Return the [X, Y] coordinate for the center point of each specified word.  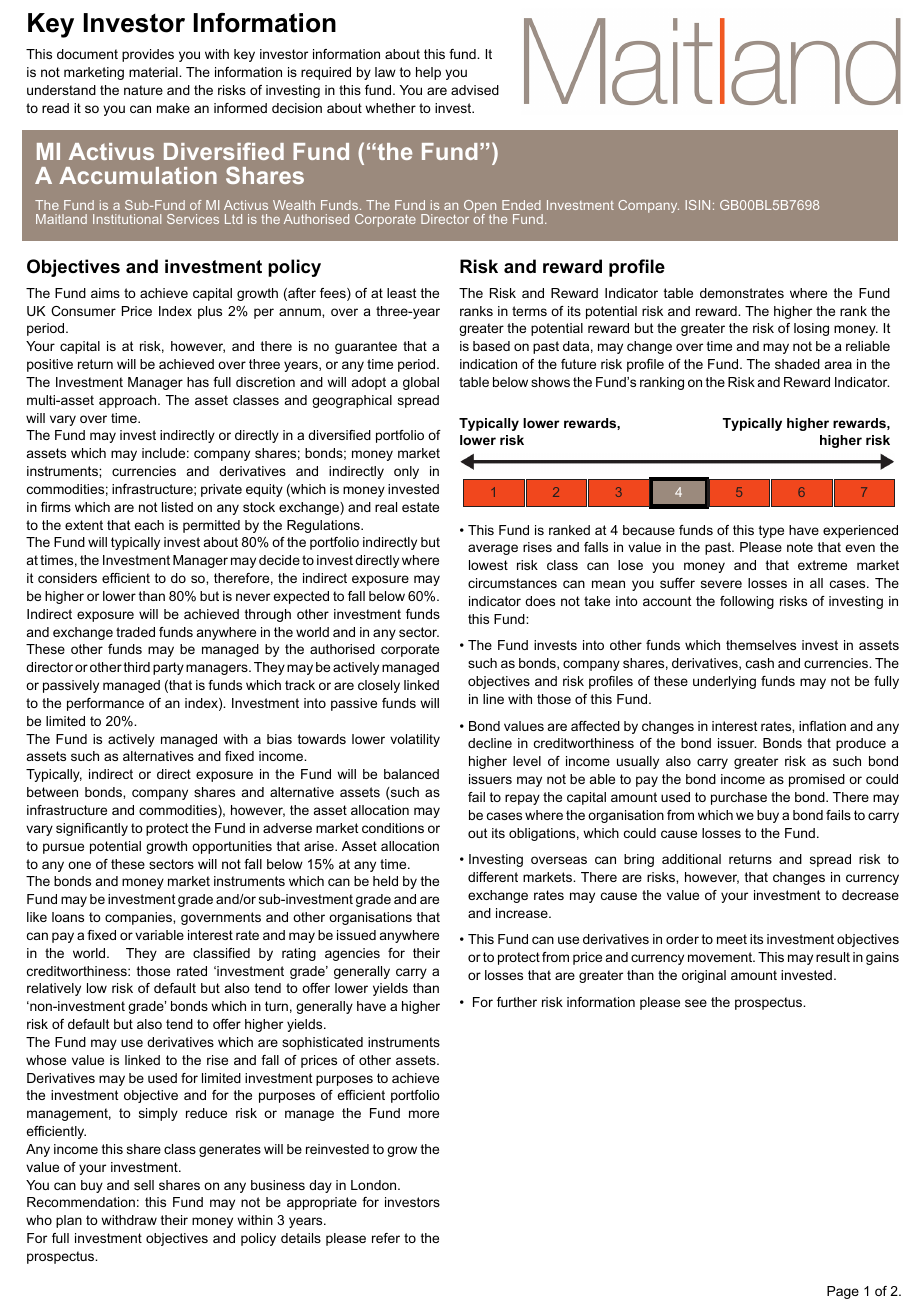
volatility [415, 740]
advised [475, 90]
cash [760, 663]
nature [143, 90]
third [137, 667]
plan [69, 1221]
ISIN [697, 205]
